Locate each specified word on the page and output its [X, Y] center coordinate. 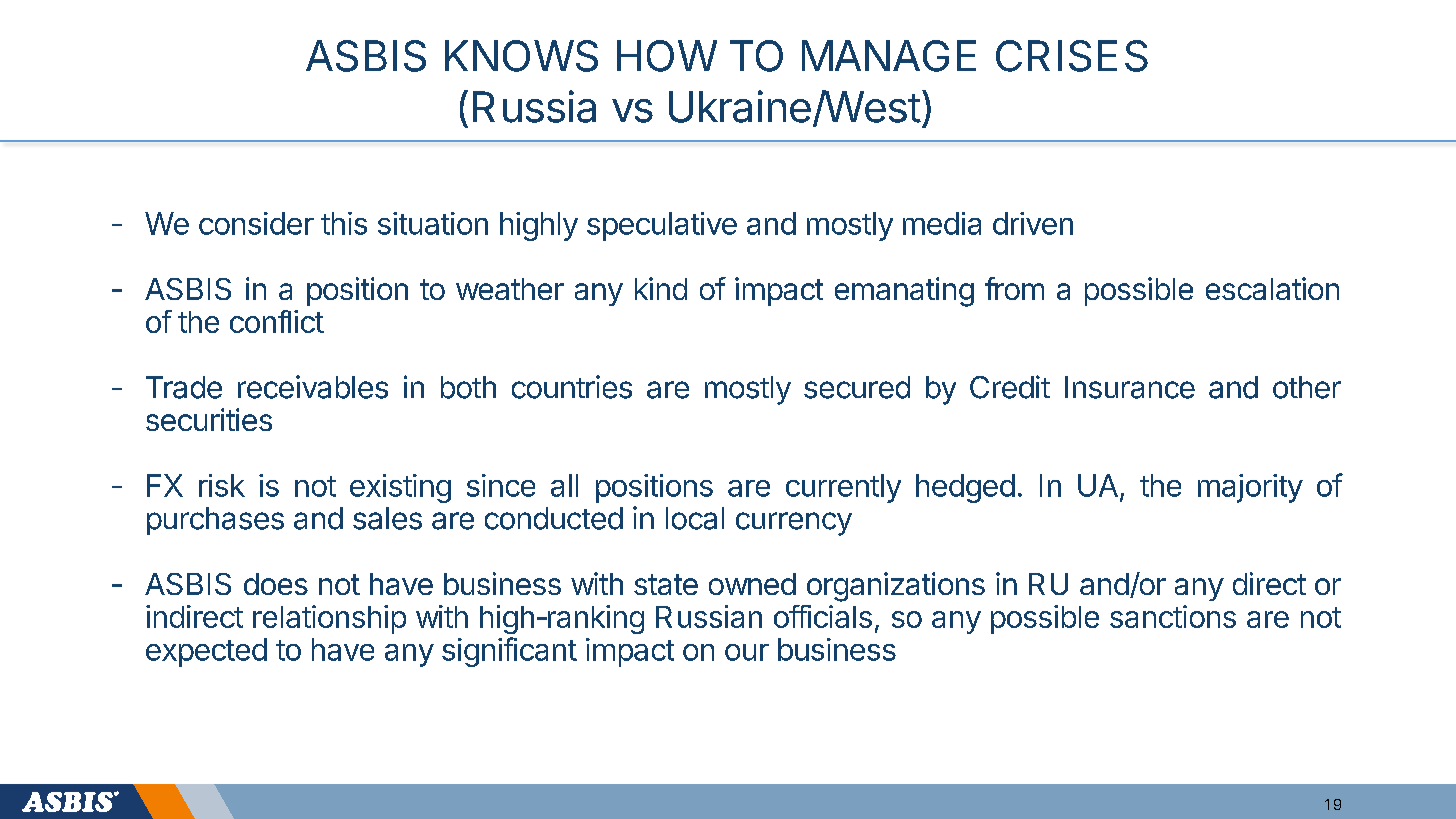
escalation [1272, 288]
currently [843, 488]
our [747, 652]
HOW [667, 56]
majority [1250, 488]
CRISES [1072, 56]
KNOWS [521, 56]
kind [661, 288]
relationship [329, 619]
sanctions [1173, 616]
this [344, 223]
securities [209, 419]
